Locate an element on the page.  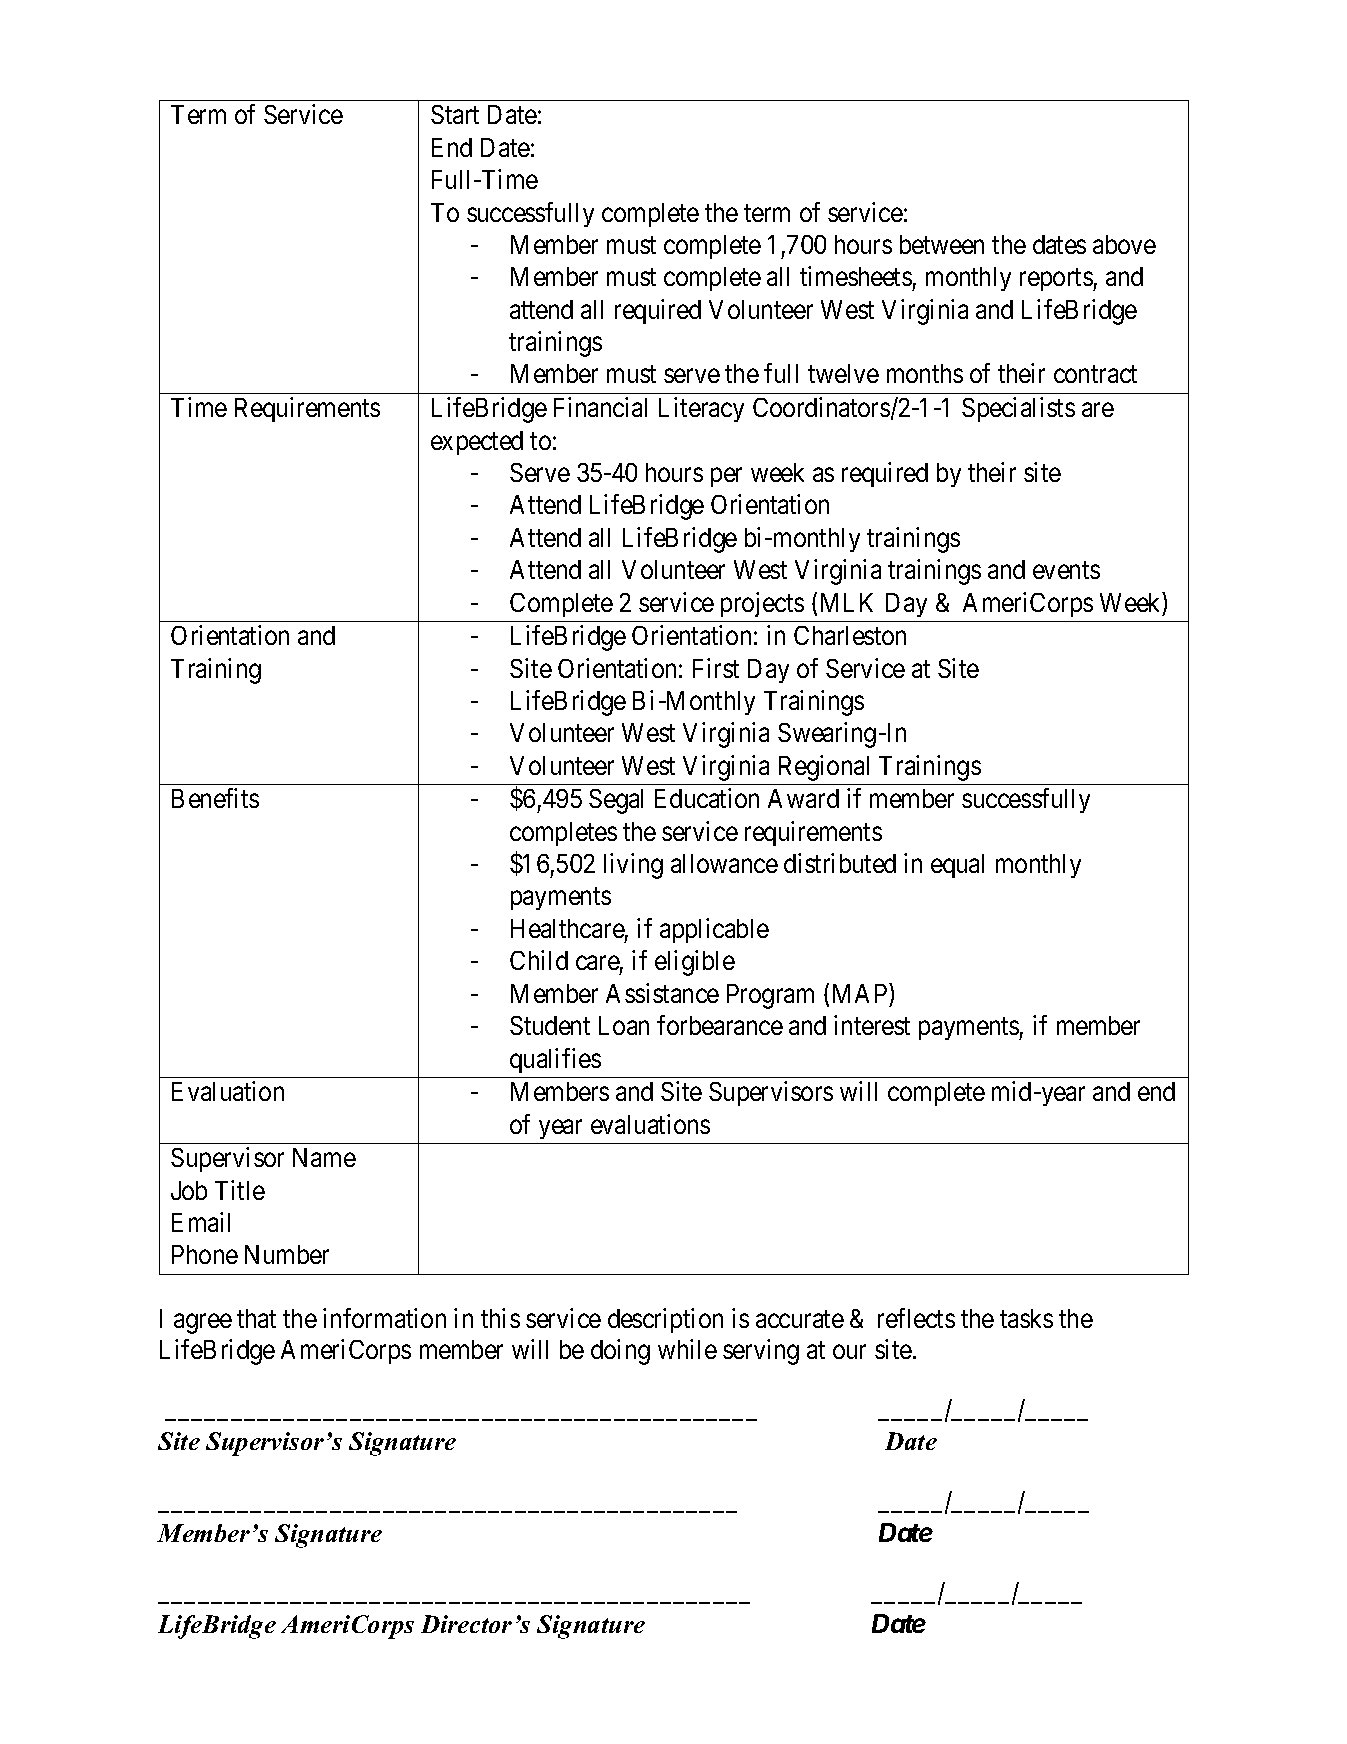
that is located at coordinates (256, 1318).
